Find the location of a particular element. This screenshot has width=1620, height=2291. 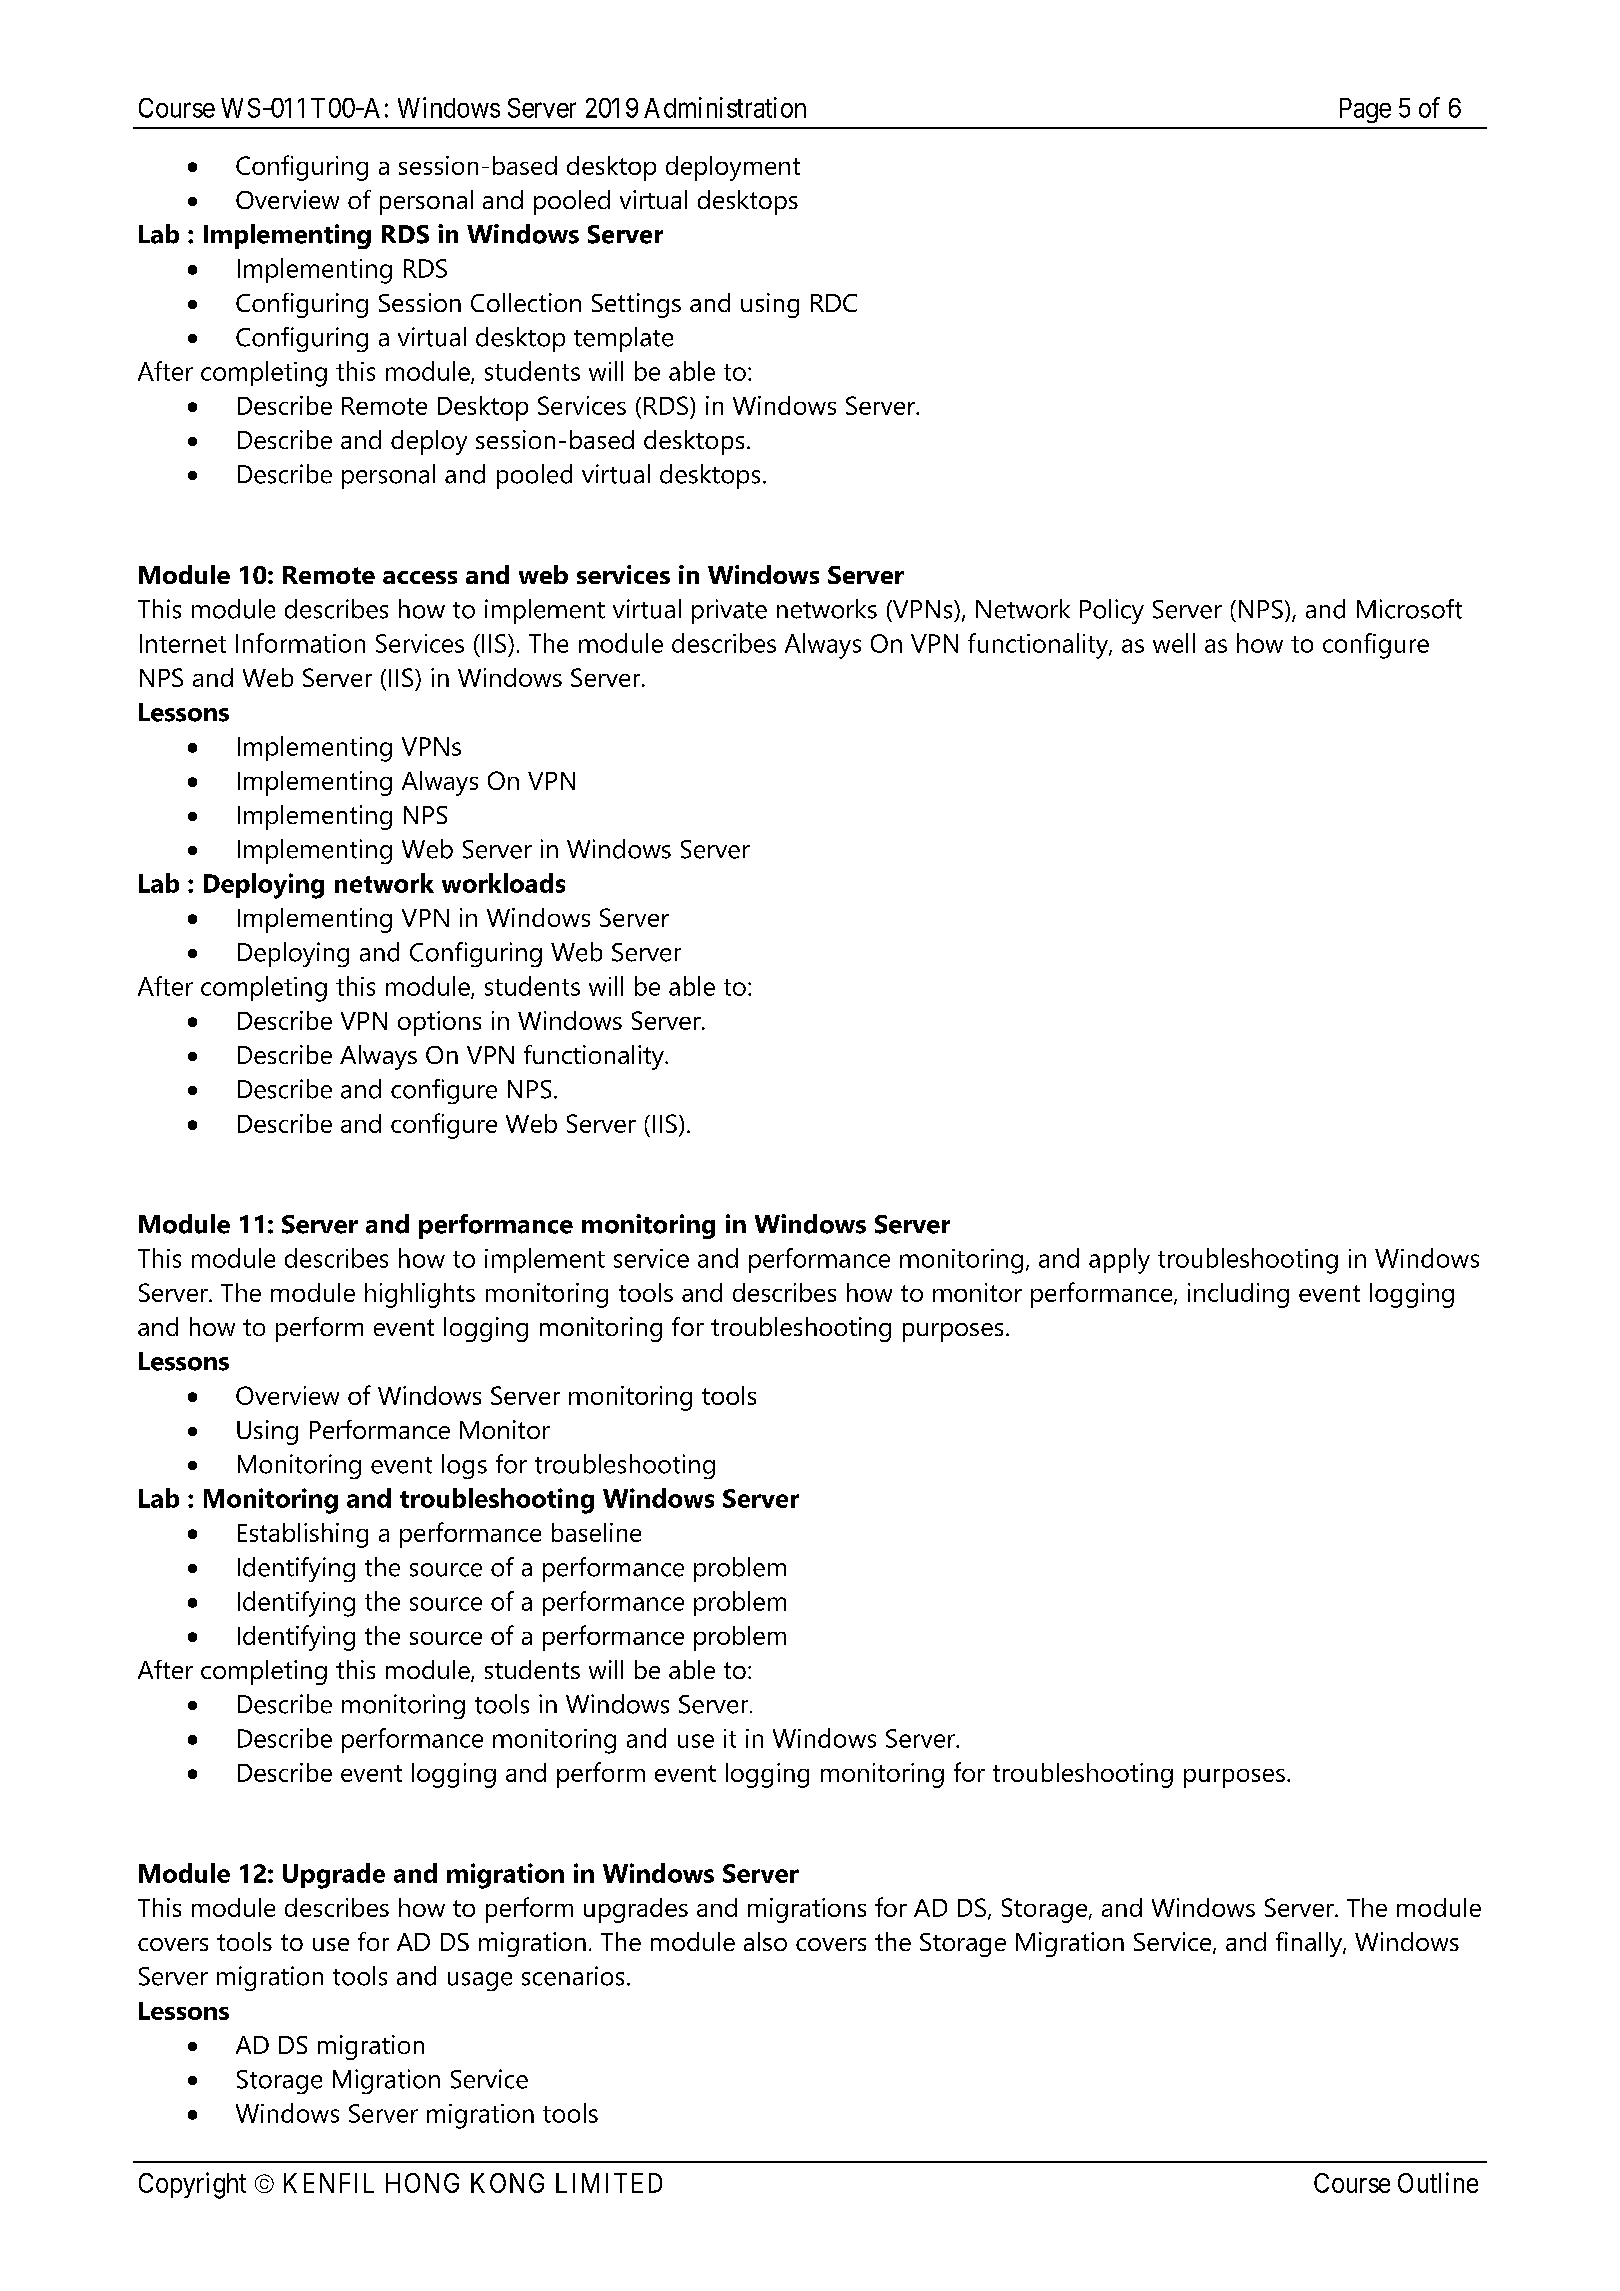

well is located at coordinates (1174, 643).
